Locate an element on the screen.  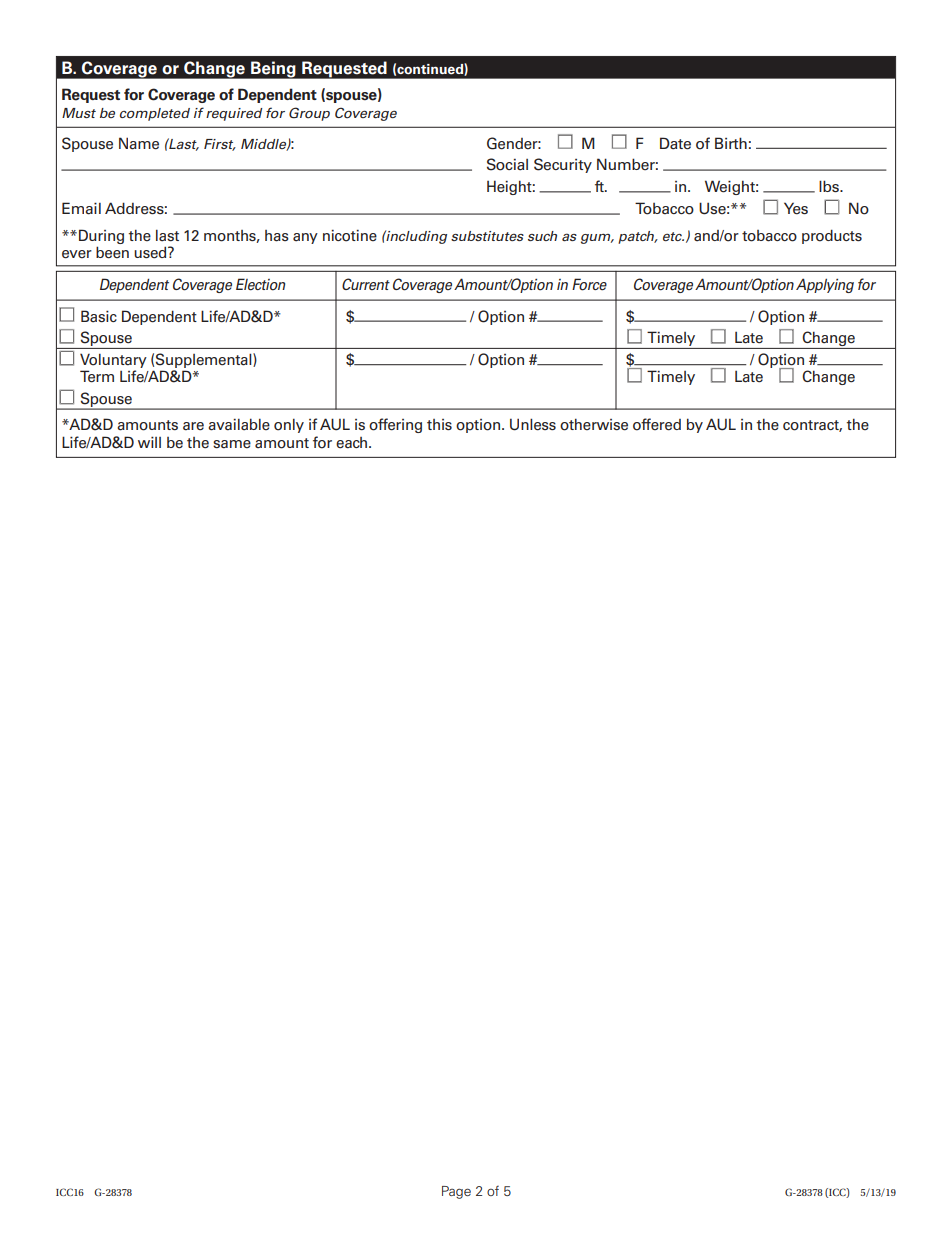
otherwise is located at coordinates (594, 424).
